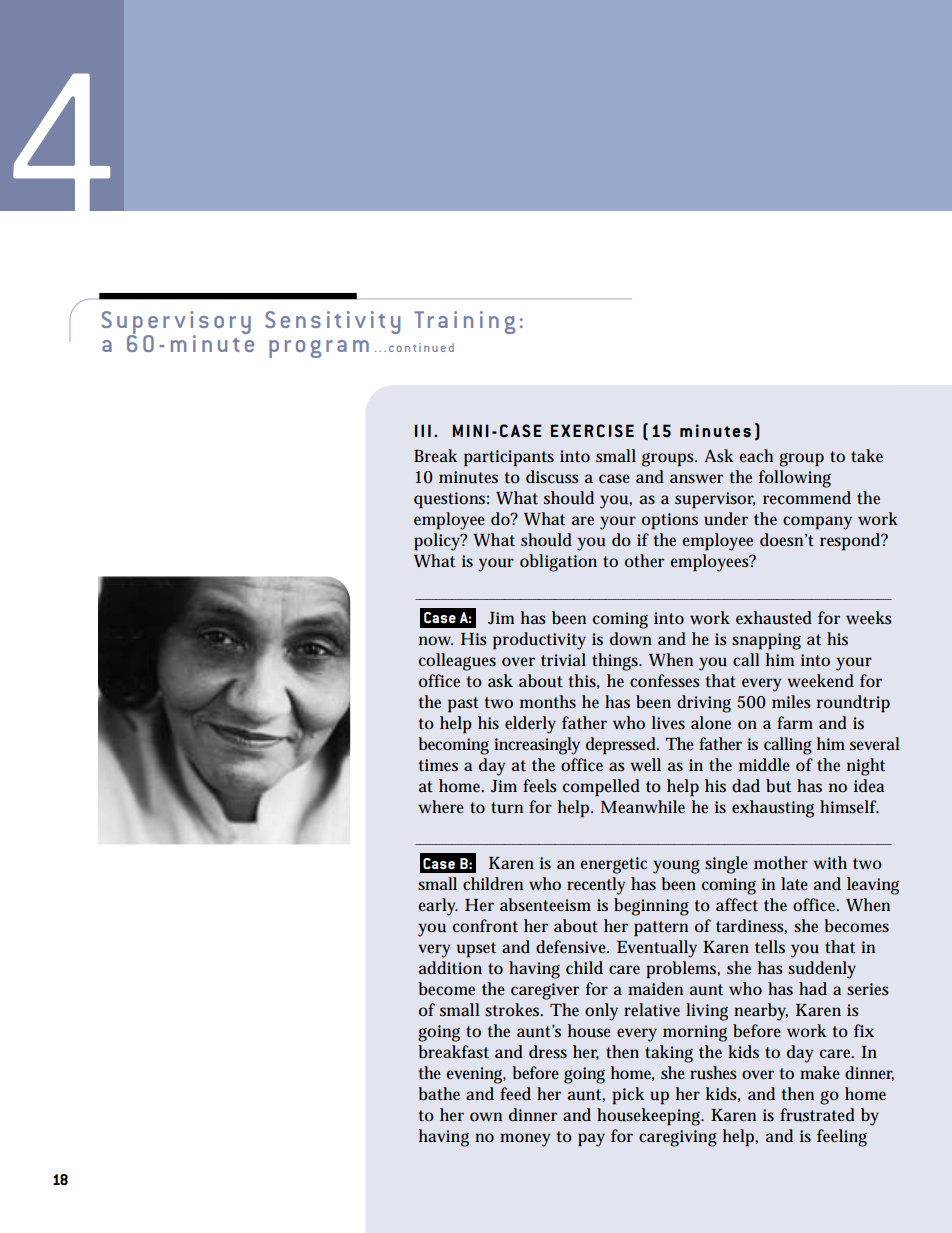 The image size is (952, 1233). Describe the element at coordinates (643, 806) in the document. I see `Meanwhile` at that location.
